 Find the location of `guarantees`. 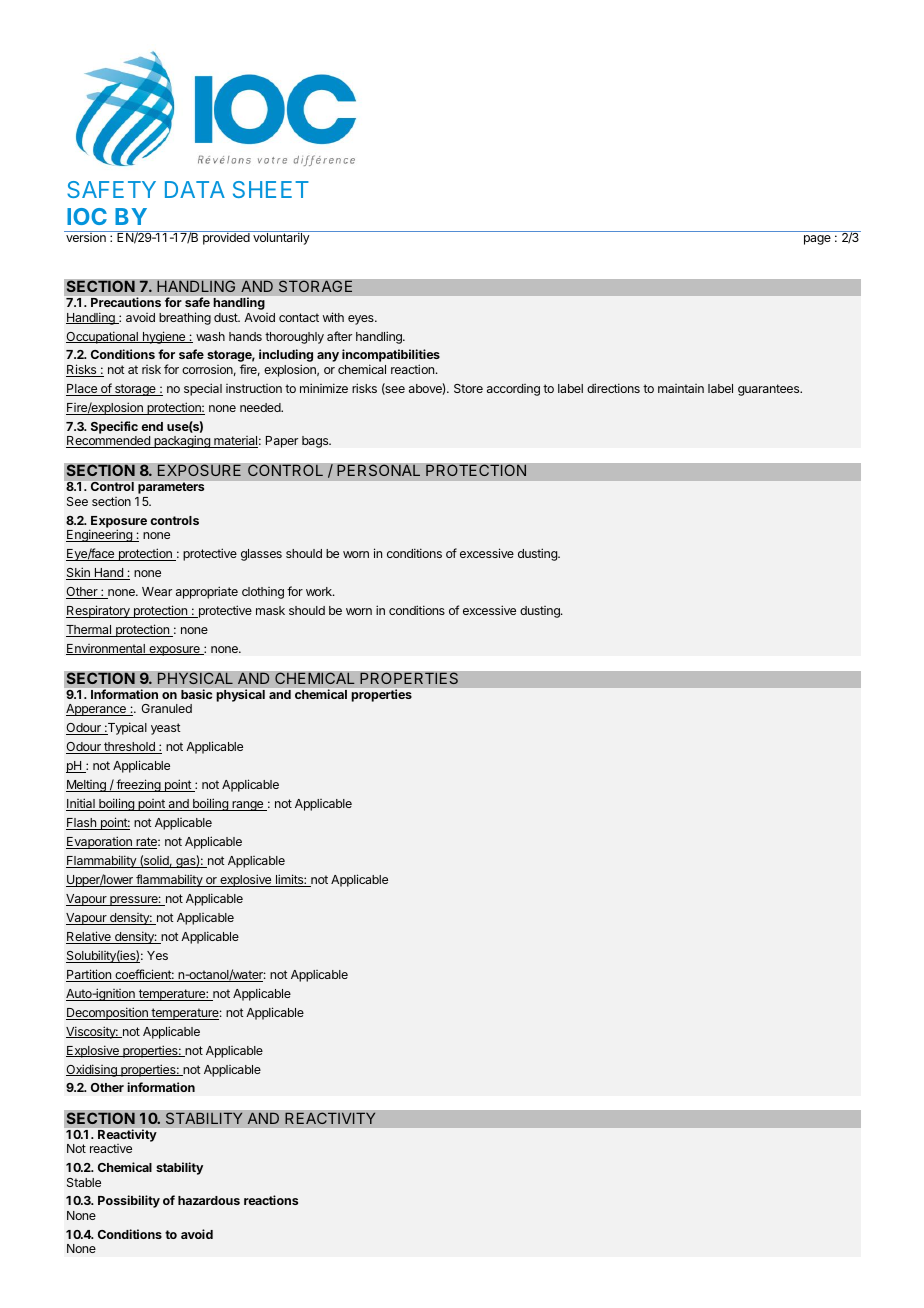

guarantees is located at coordinates (770, 390).
